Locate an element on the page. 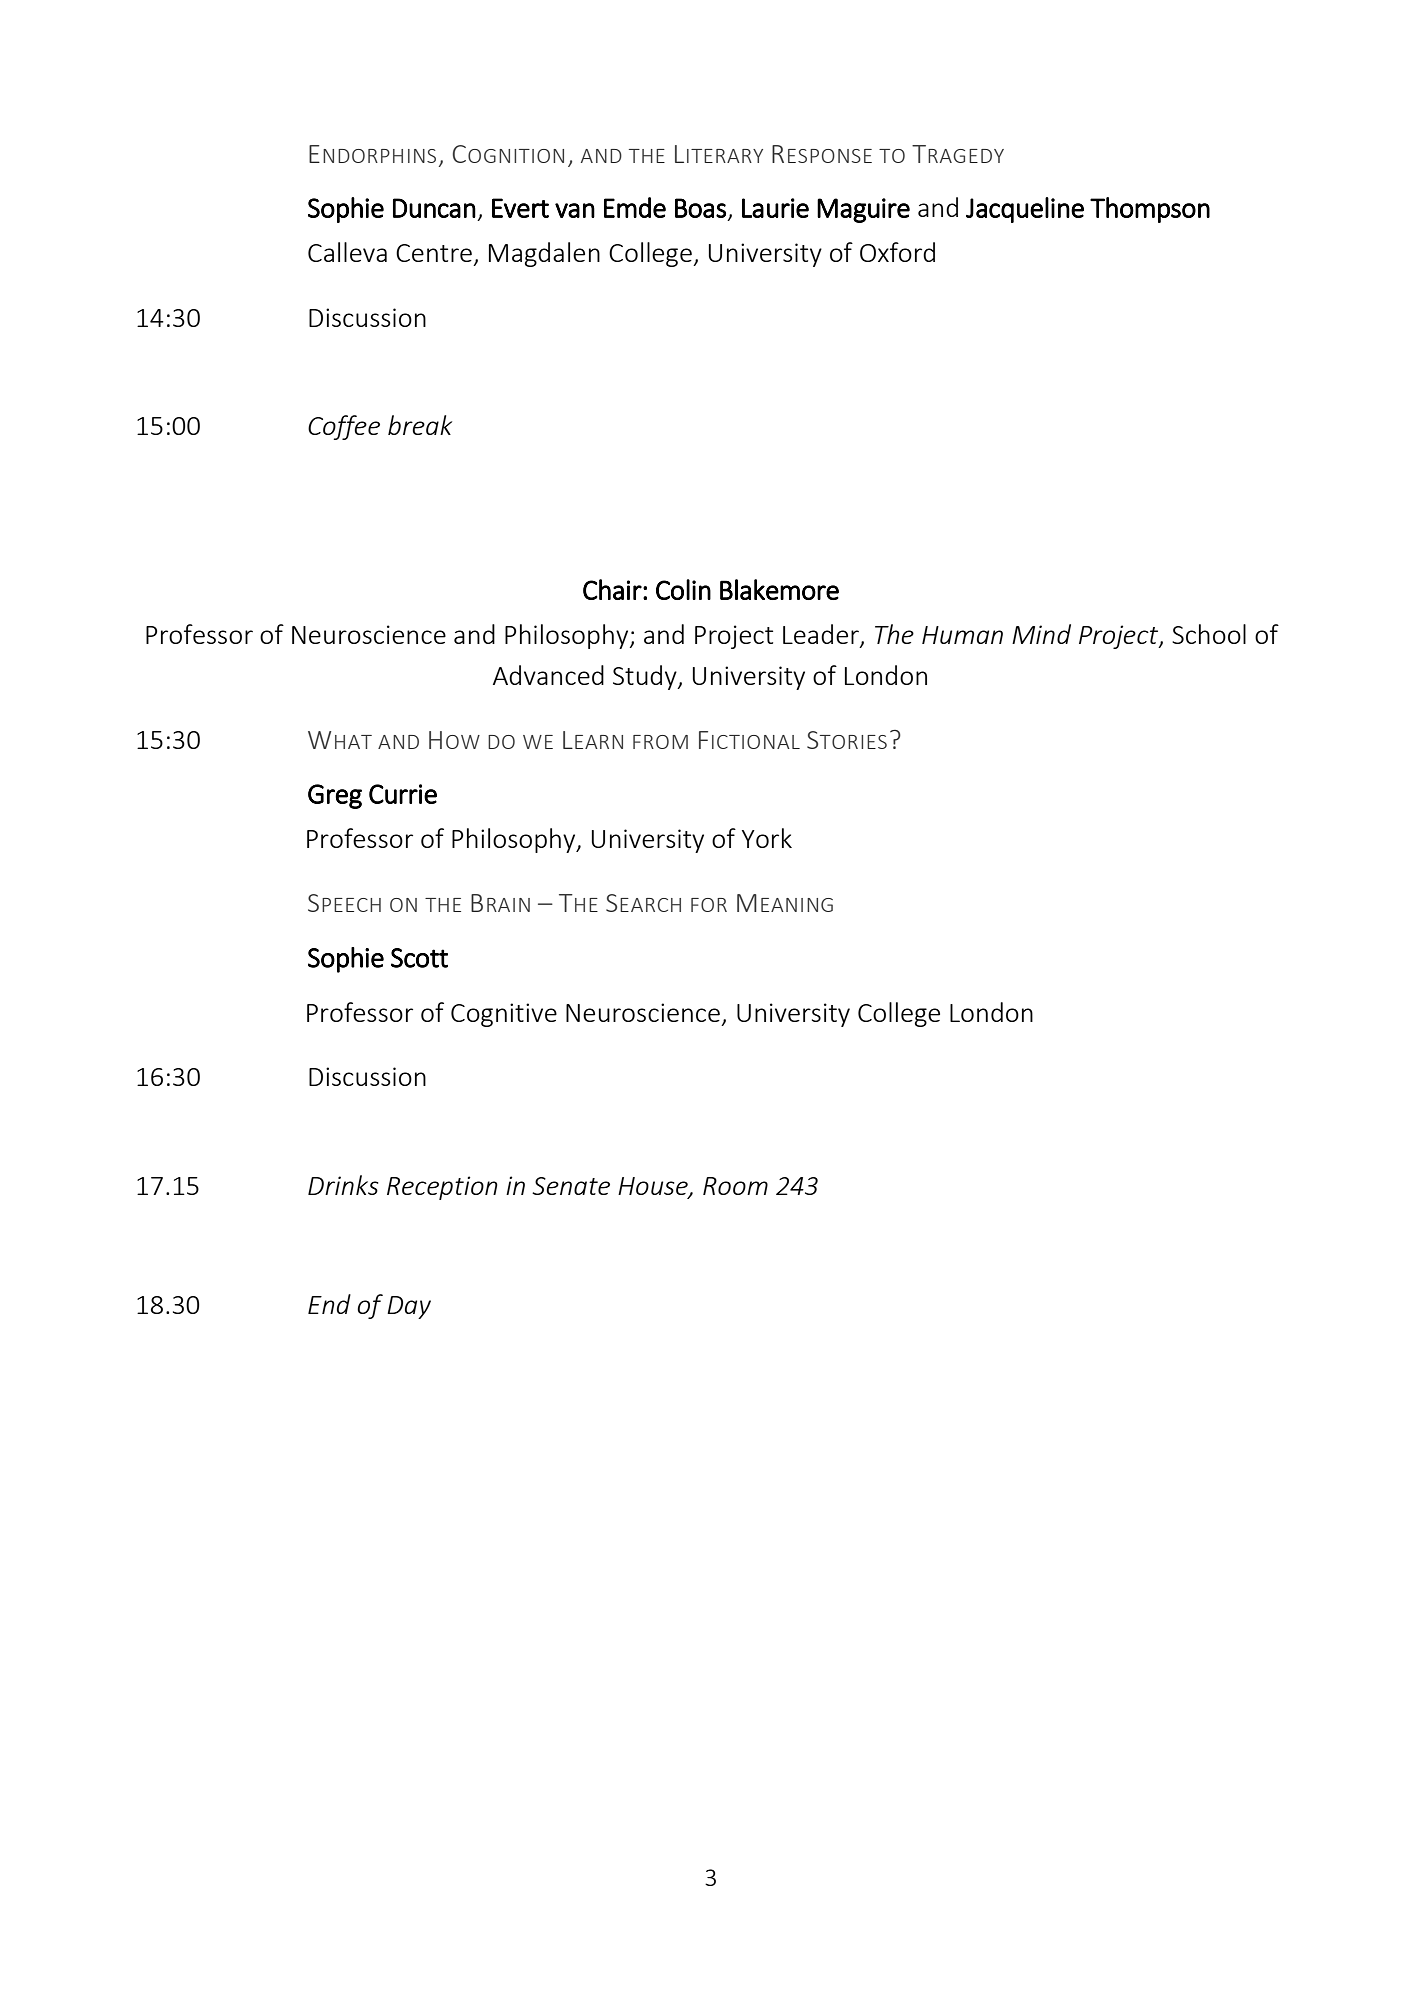 This image has width=1422, height=2011. Thompson is located at coordinates (1150, 210).
